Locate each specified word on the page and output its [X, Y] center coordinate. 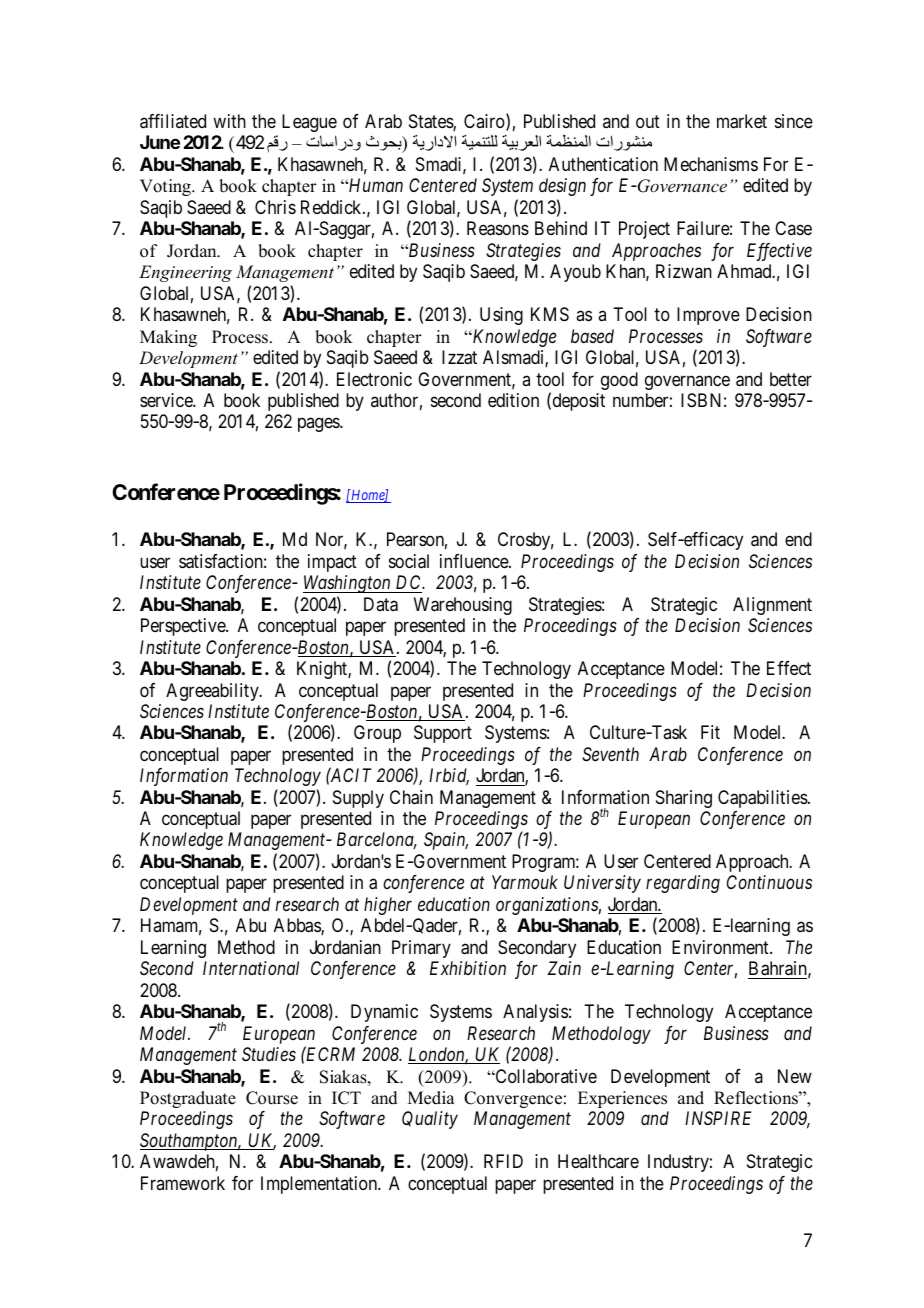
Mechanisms [711, 164]
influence [475, 561]
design [562, 187]
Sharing [684, 799]
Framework [183, 1183]
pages [319, 425]
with [229, 121]
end [798, 539]
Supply [358, 799]
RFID [503, 1161]
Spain [446, 841]
